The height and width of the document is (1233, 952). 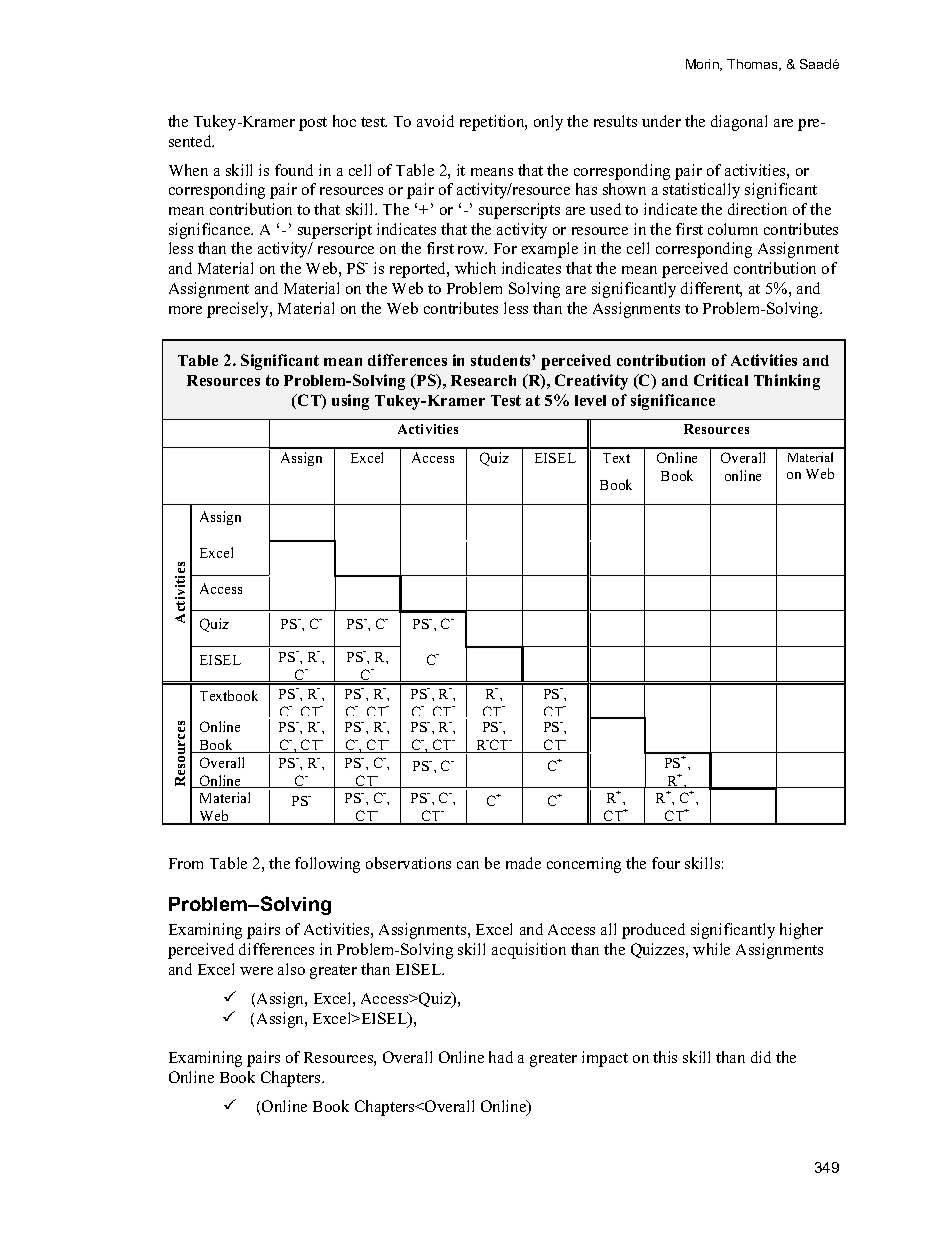 I want to click on had, so click(x=501, y=1057).
